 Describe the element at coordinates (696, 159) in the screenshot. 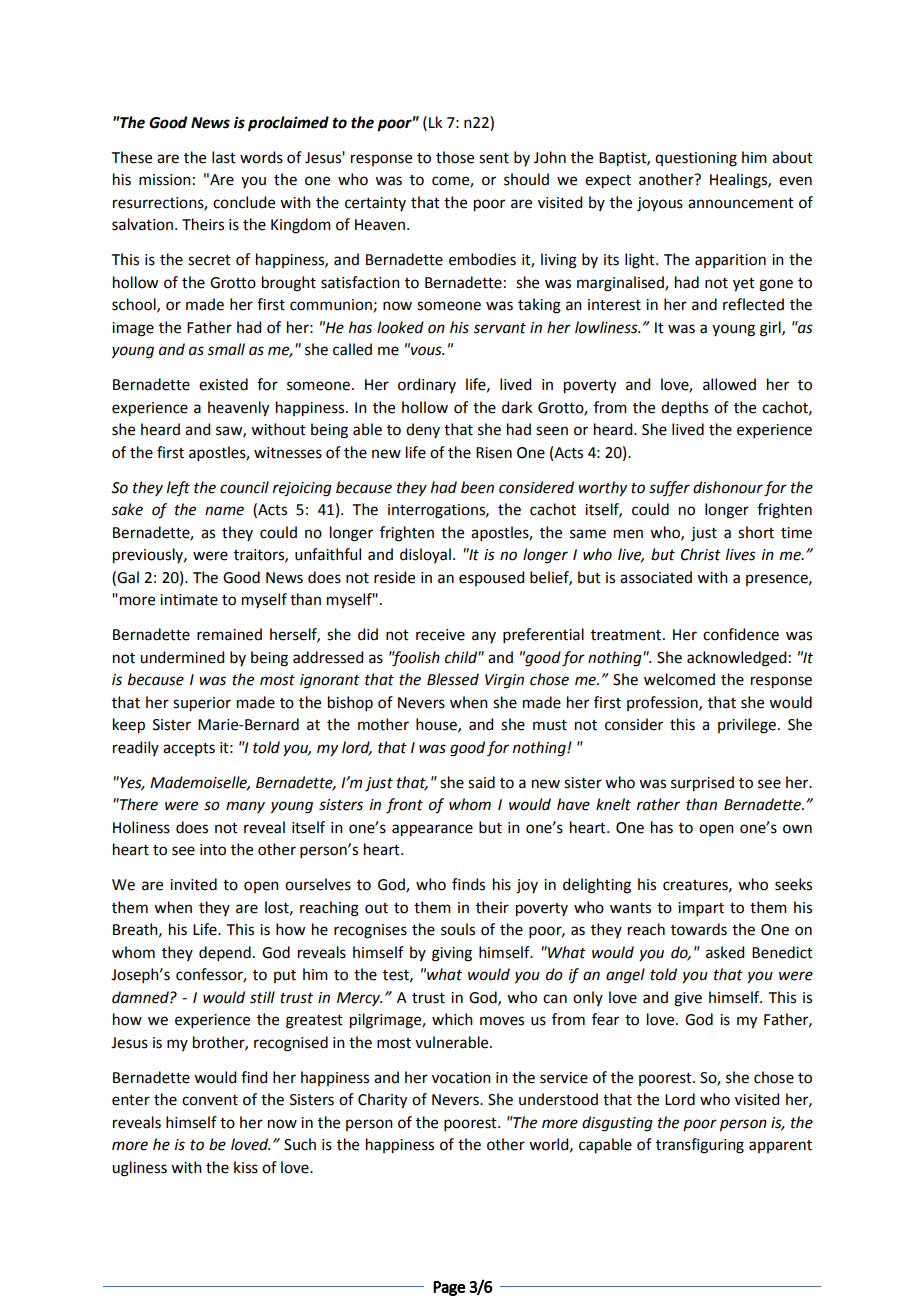

I see `questioning` at that location.
